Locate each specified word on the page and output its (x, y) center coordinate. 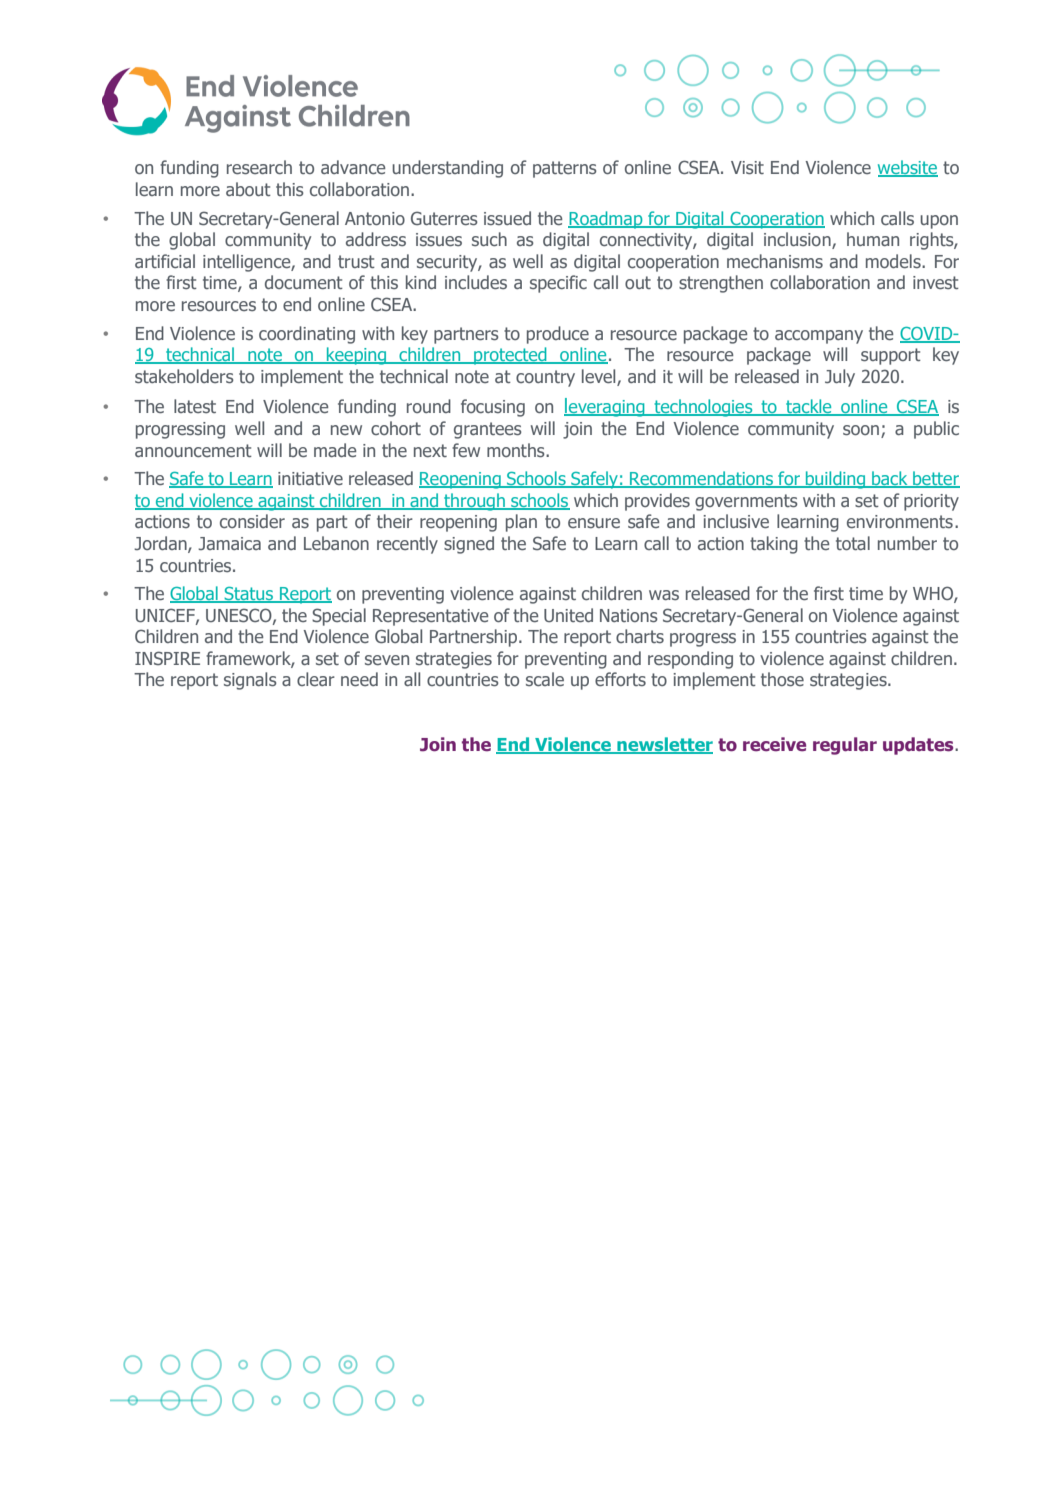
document (304, 282)
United (568, 615)
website (908, 168)
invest (936, 282)
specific (558, 284)
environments (900, 521)
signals (250, 681)
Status (249, 595)
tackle (809, 407)
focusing (493, 408)
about (248, 189)
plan (521, 523)
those (782, 679)
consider (252, 521)
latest (195, 406)
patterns (565, 169)
